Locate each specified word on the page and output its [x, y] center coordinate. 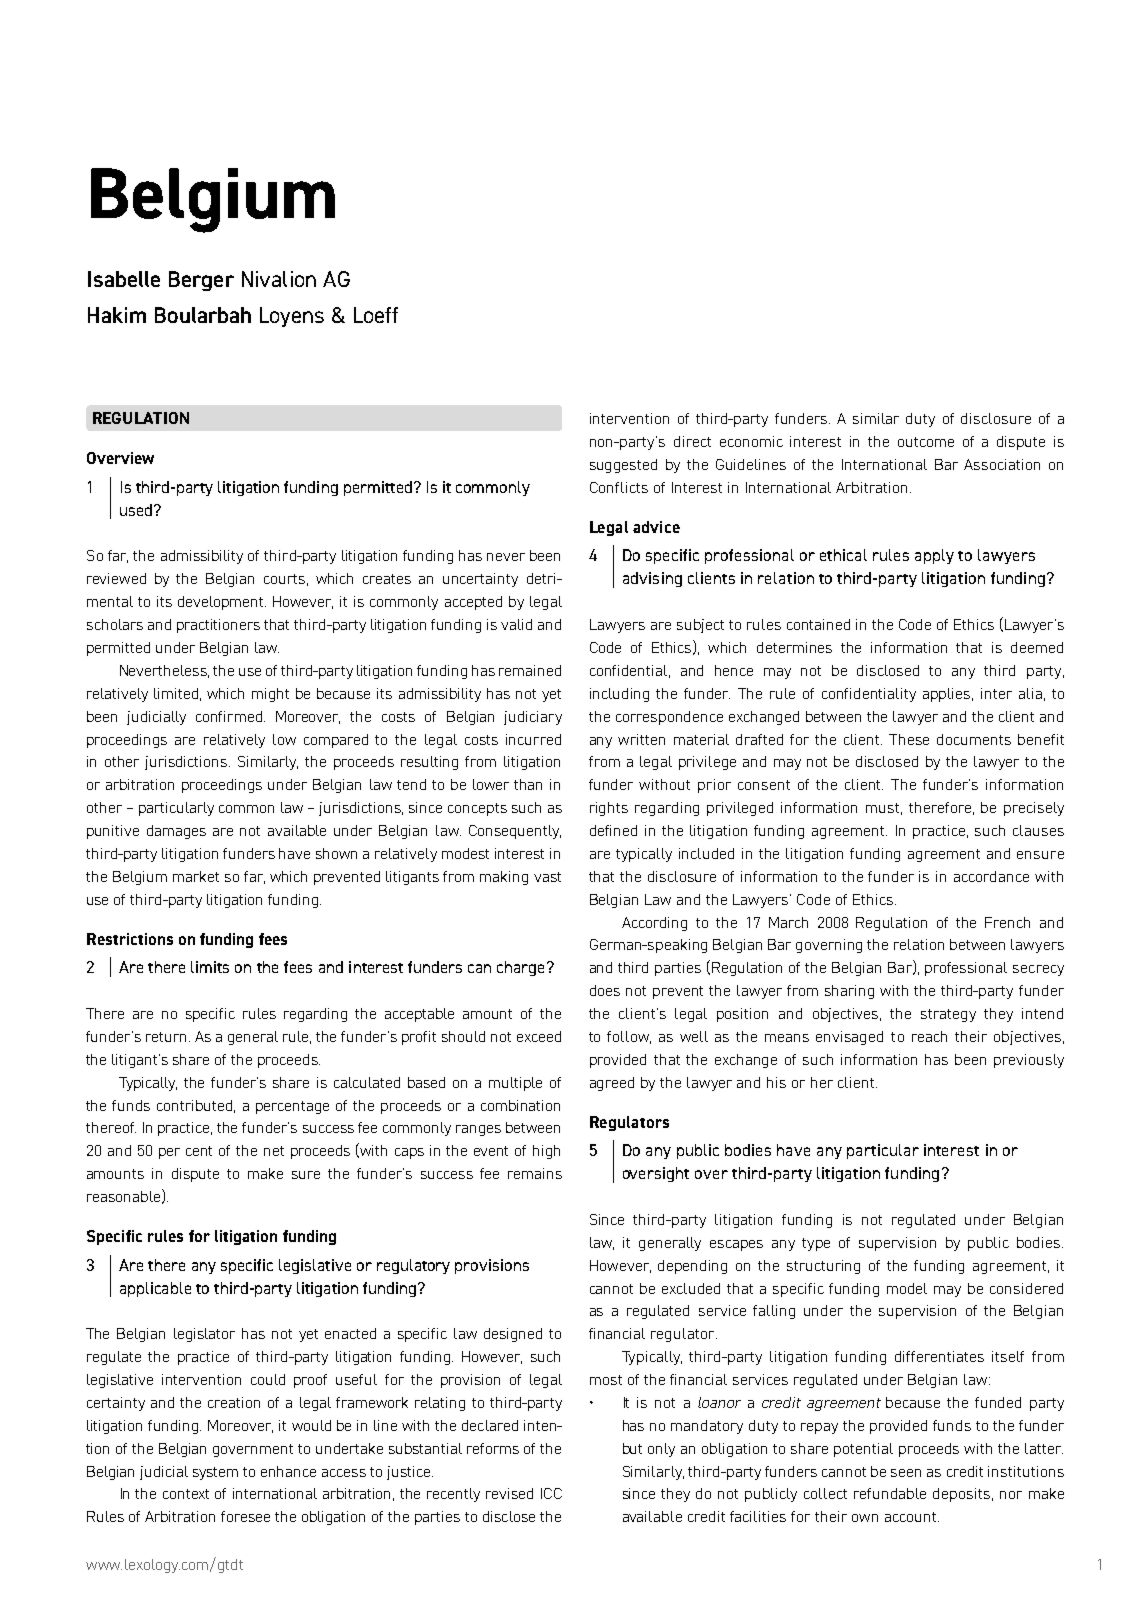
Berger [201, 281]
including [619, 695]
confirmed [229, 716]
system [215, 1473]
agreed [612, 1084]
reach [929, 1036]
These [909, 739]
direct [692, 441]
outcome [926, 442]
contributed [194, 1105]
